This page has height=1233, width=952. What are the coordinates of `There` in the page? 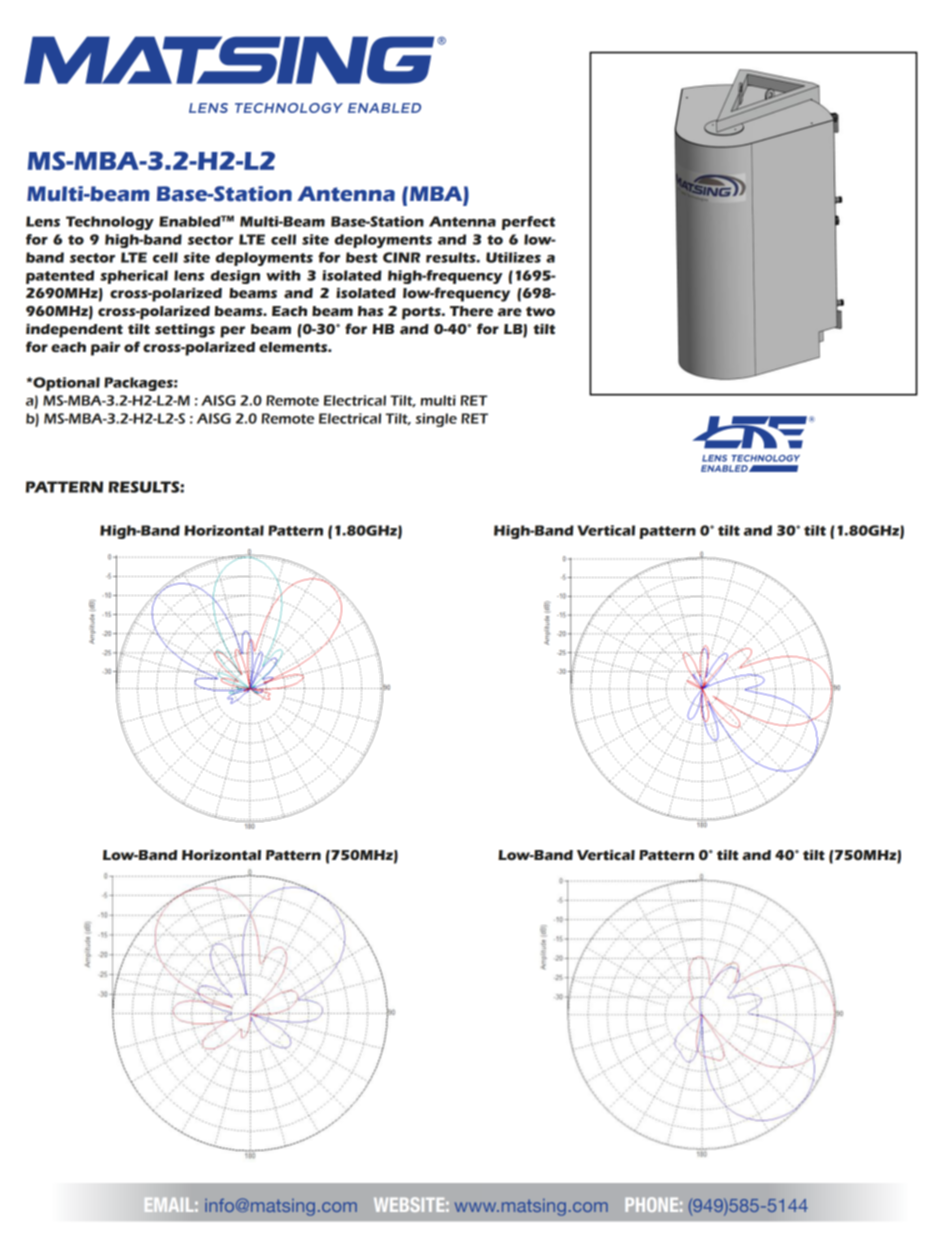 It's located at (471, 311).
